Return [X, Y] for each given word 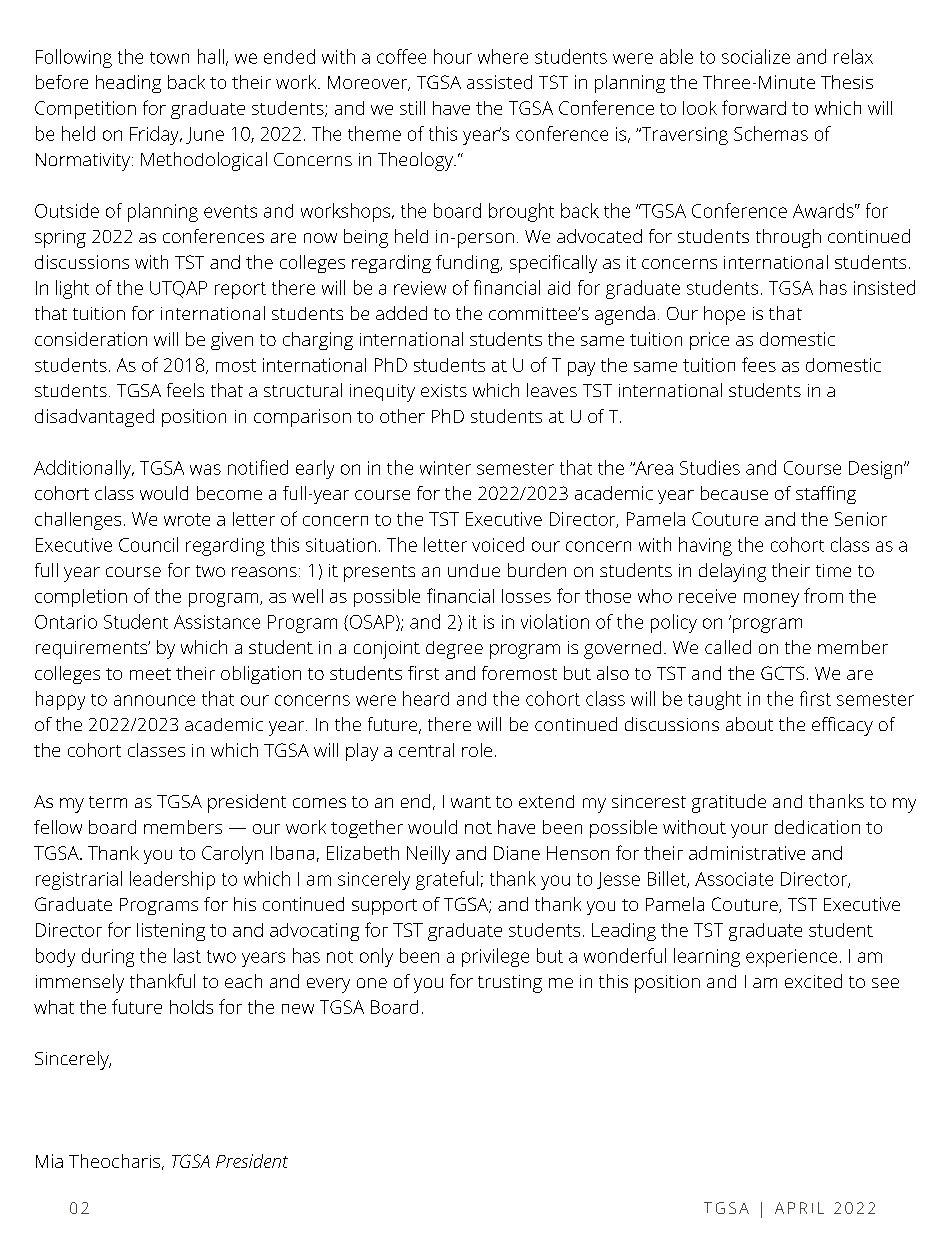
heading [128, 84]
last [187, 955]
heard [426, 698]
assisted [499, 82]
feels [185, 390]
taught [714, 700]
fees [759, 364]
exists [444, 390]
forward [754, 107]
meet [150, 674]
